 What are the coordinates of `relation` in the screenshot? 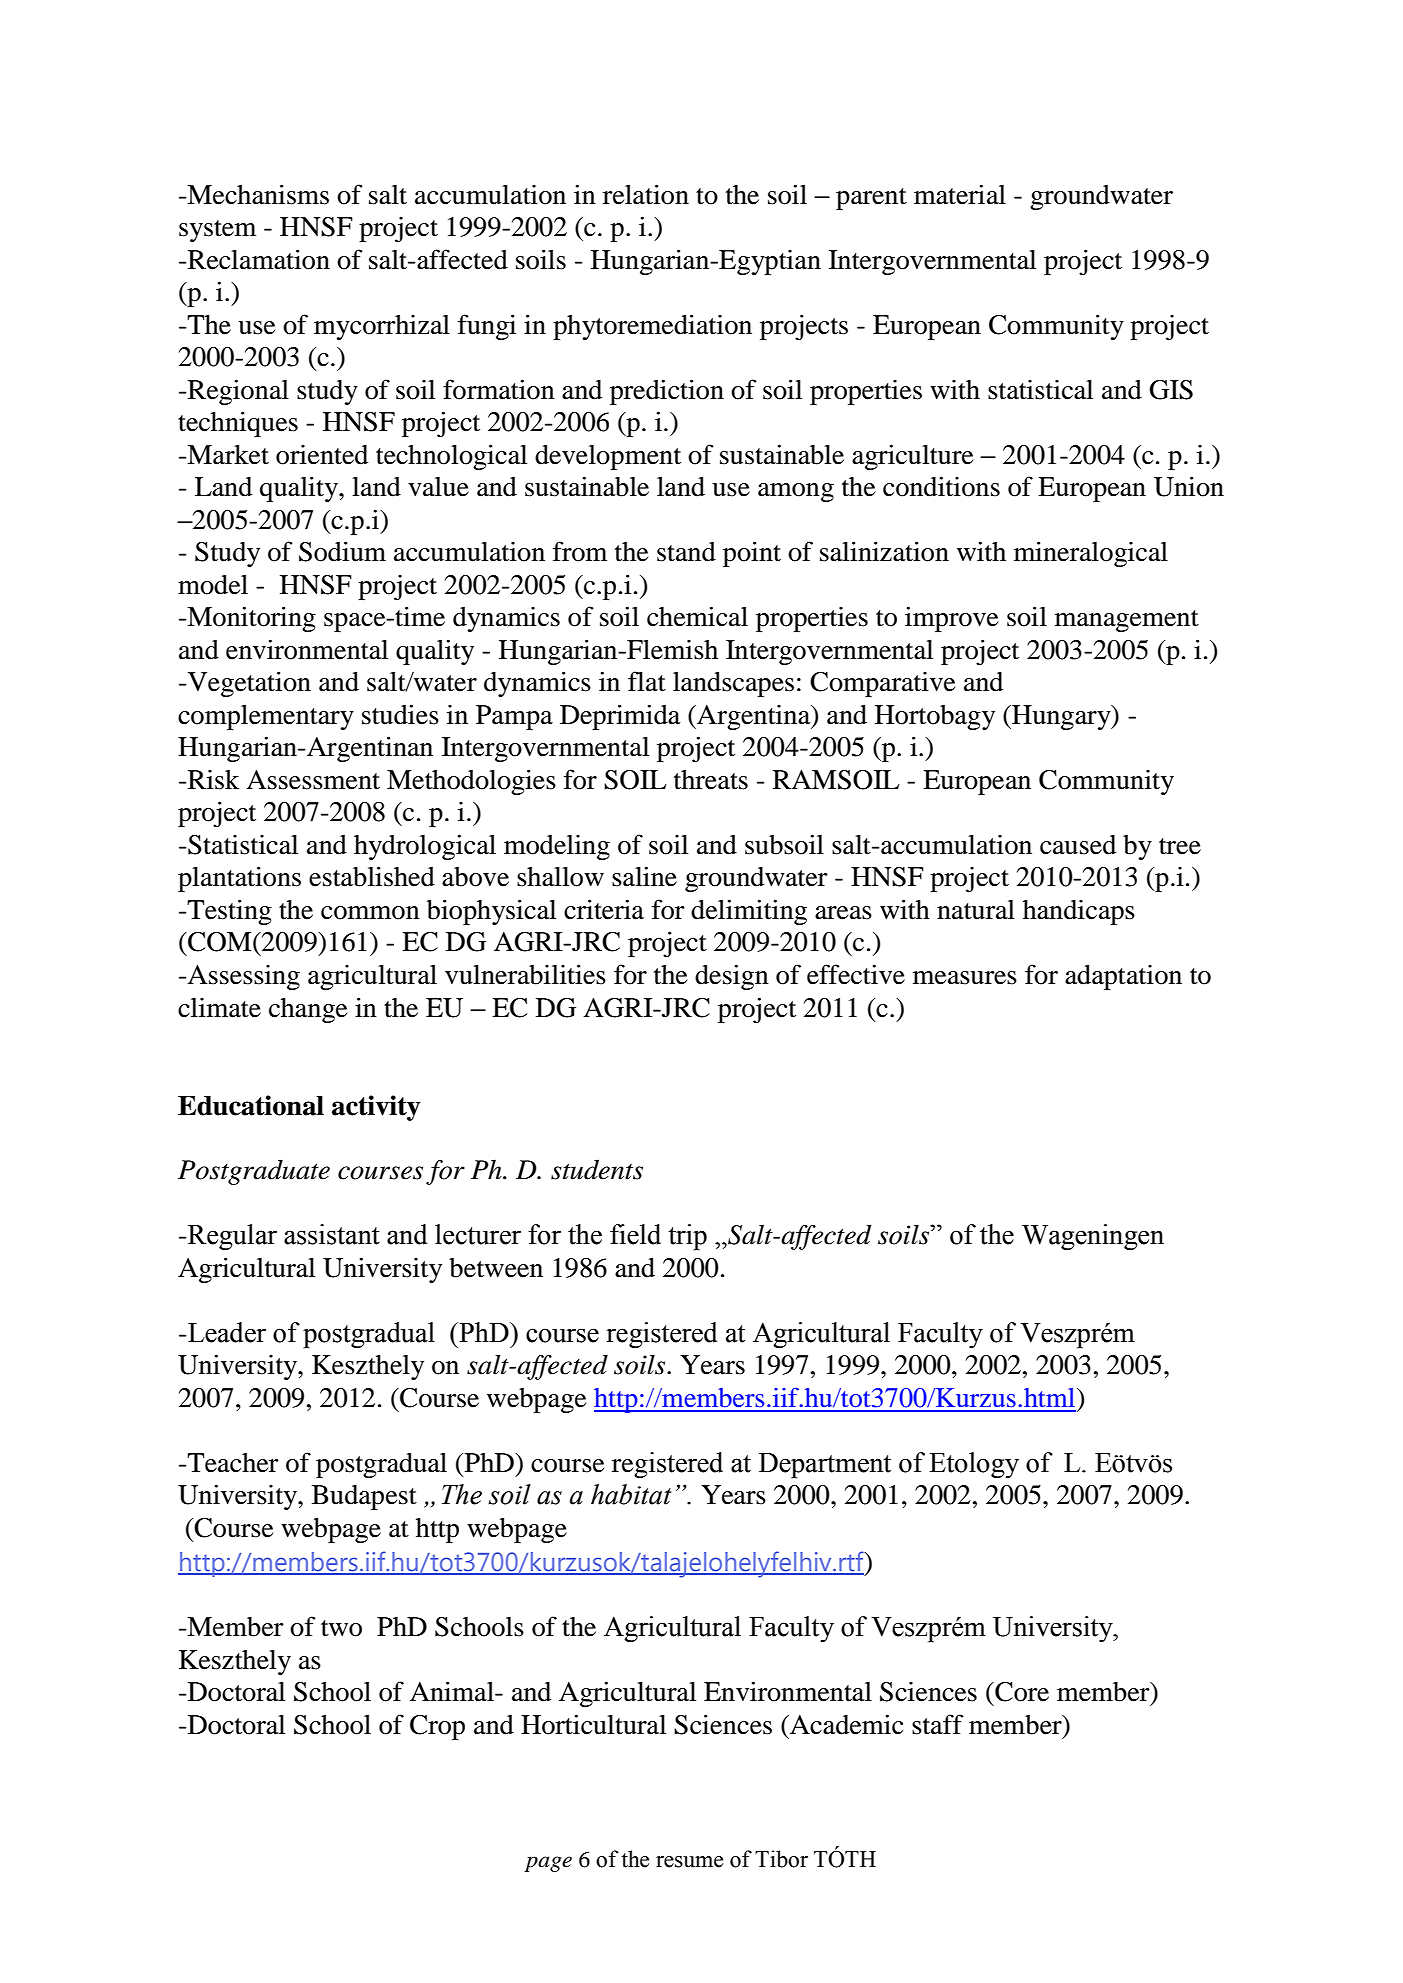 It's located at (646, 194).
